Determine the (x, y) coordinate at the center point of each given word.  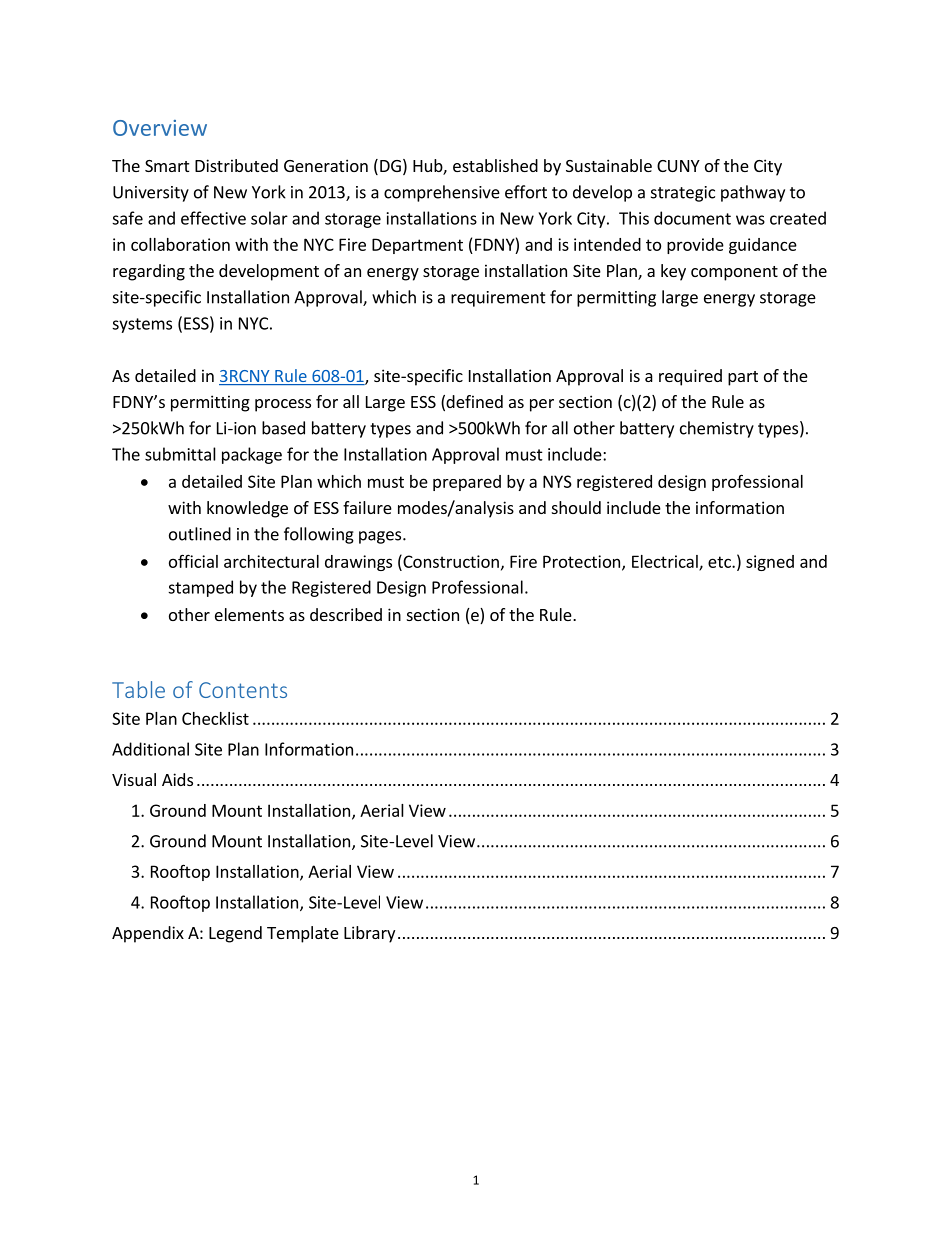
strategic (683, 194)
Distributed (236, 165)
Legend (235, 934)
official (193, 561)
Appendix (148, 934)
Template (303, 934)
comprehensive (442, 193)
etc (720, 562)
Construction (450, 561)
